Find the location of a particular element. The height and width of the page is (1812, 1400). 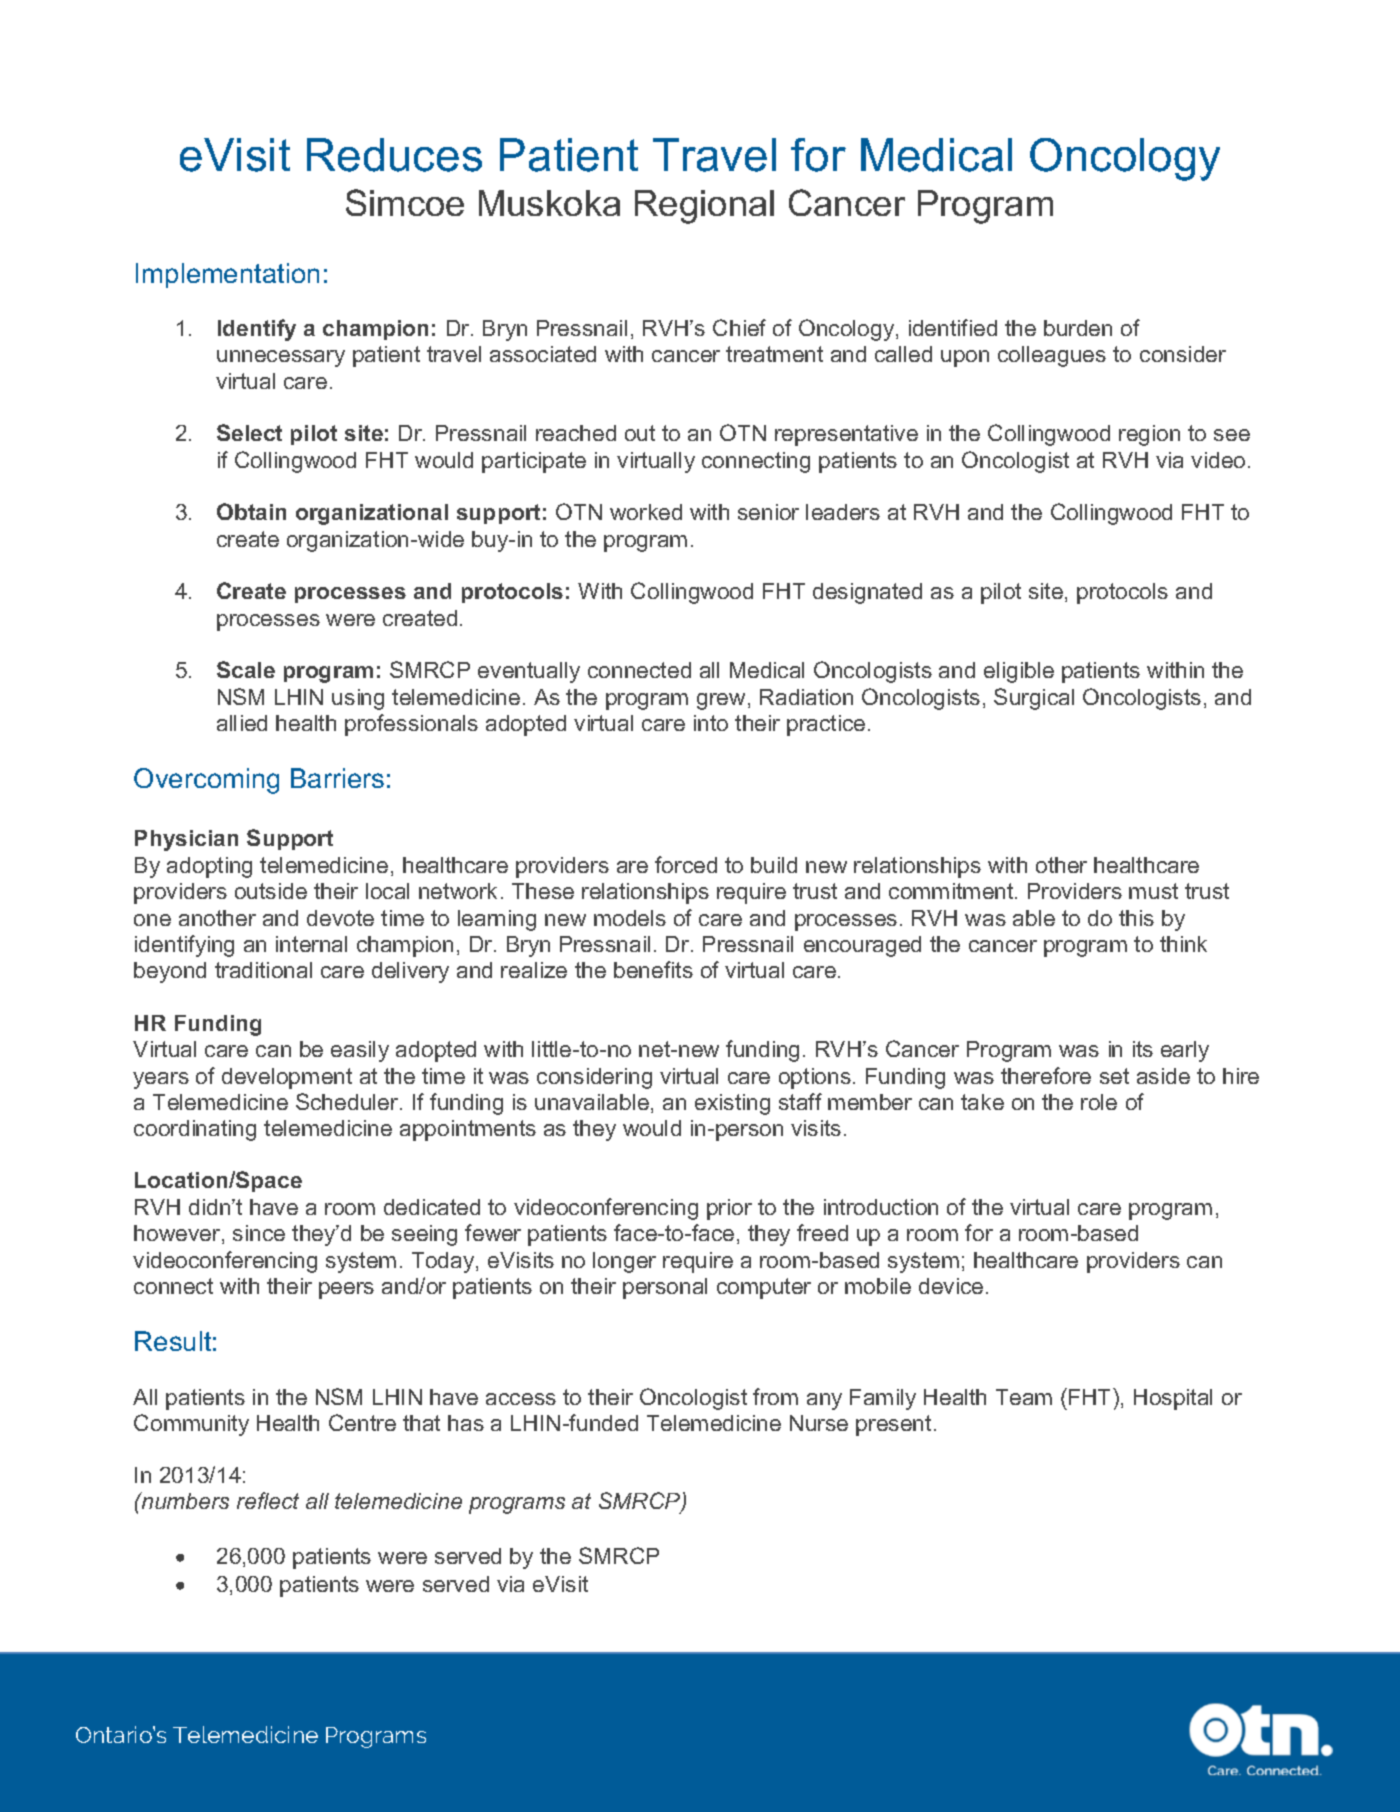

Reduces is located at coordinates (394, 155).
